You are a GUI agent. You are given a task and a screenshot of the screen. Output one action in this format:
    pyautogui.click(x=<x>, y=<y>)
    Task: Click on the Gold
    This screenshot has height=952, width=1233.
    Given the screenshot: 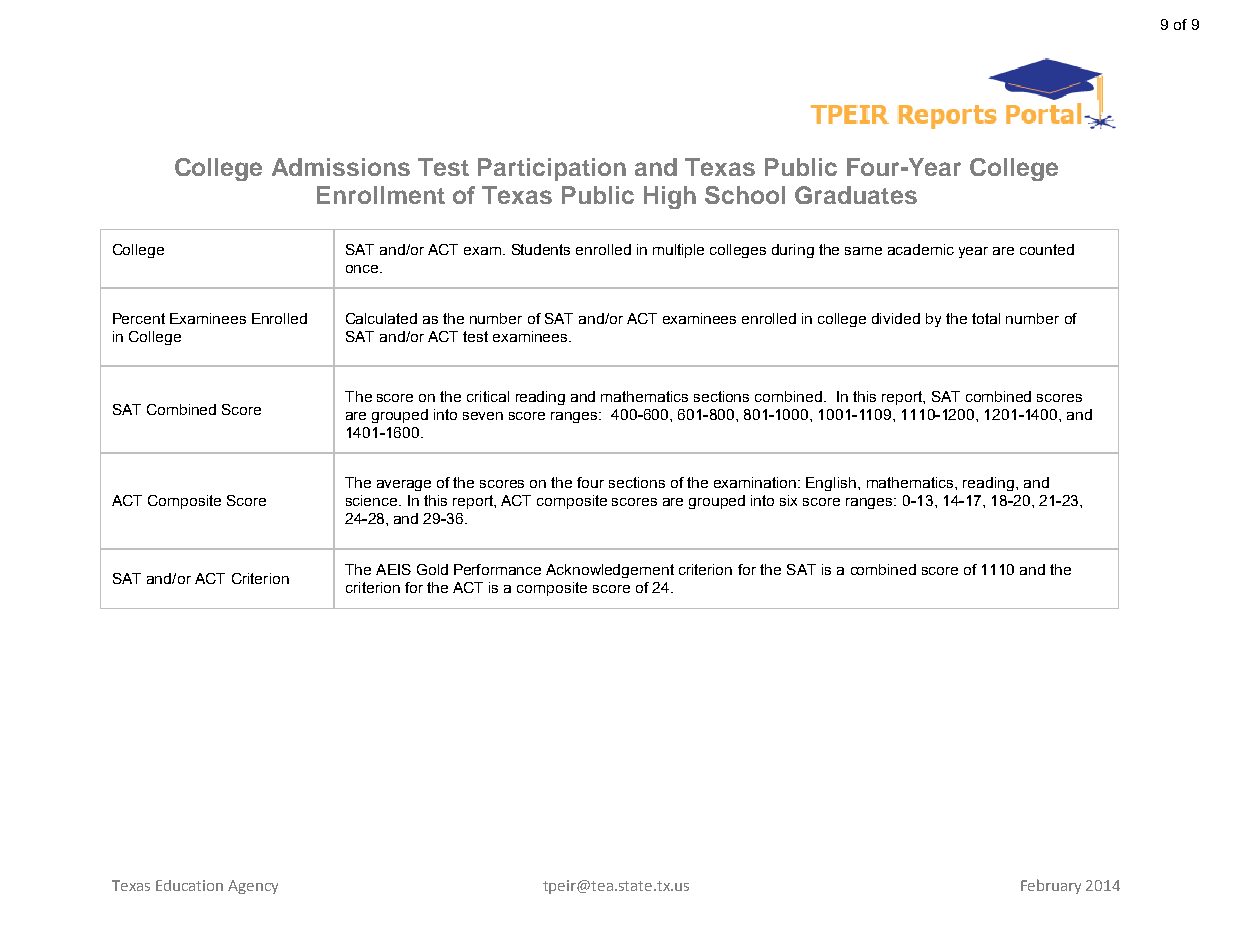 What is the action you would take?
    pyautogui.click(x=432, y=569)
